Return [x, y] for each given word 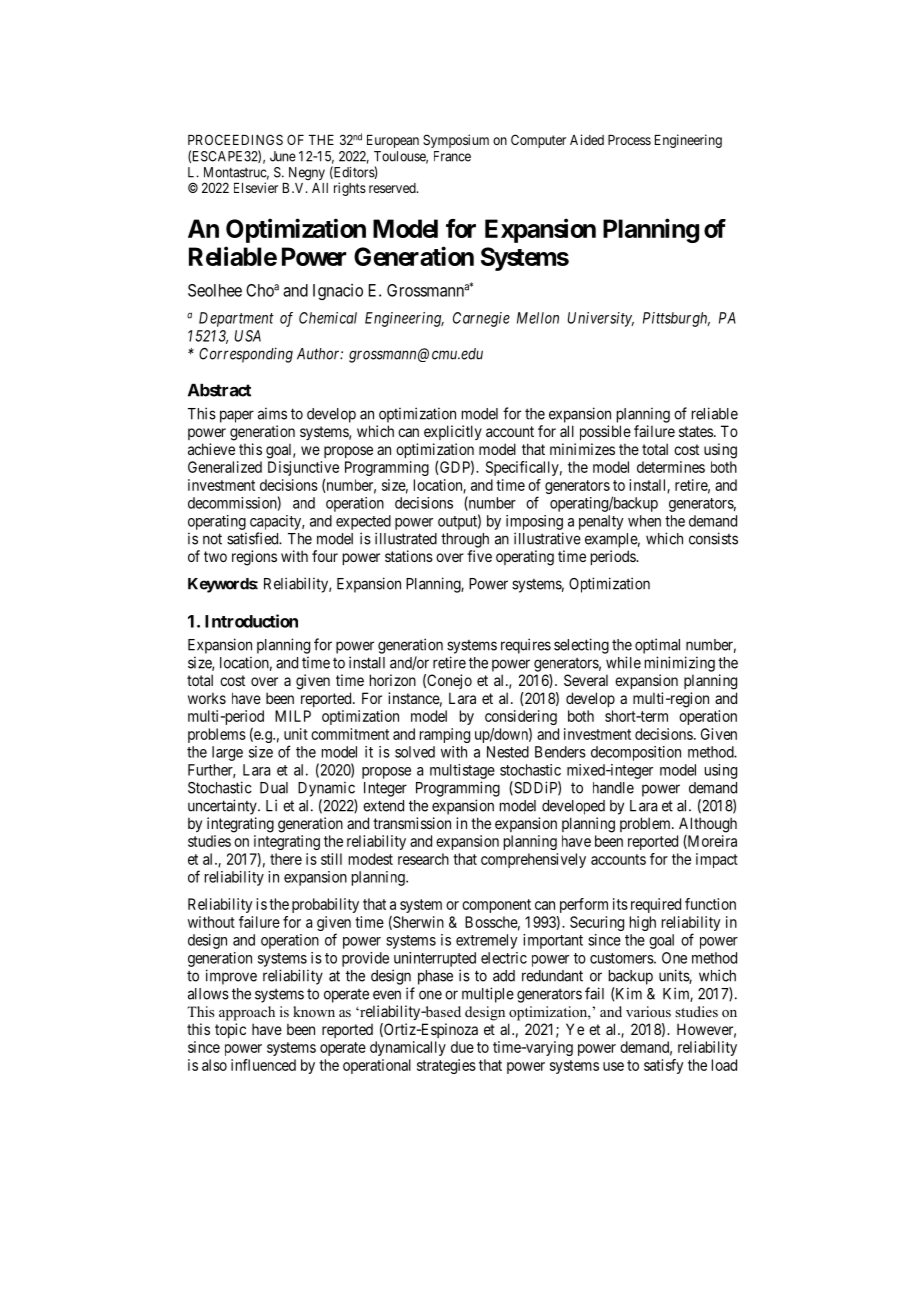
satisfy [663, 1066]
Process [629, 140]
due [462, 1047]
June [283, 156]
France [452, 156]
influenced [263, 1065]
